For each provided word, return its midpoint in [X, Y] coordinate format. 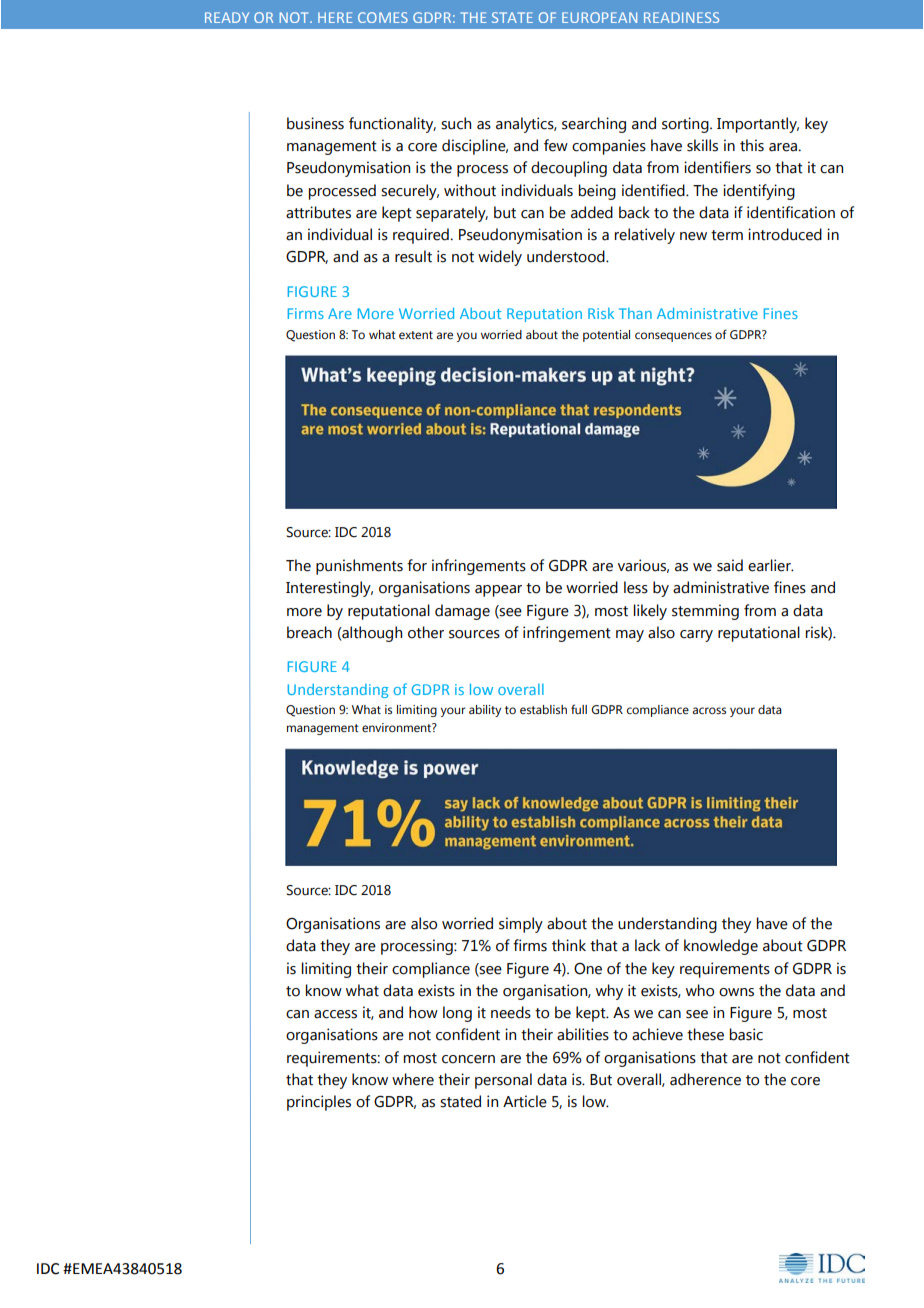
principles [319, 1103]
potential [606, 336]
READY [227, 17]
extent [416, 335]
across [709, 710]
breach [309, 632]
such [456, 123]
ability [485, 711]
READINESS [681, 17]
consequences [673, 337]
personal [503, 1081]
